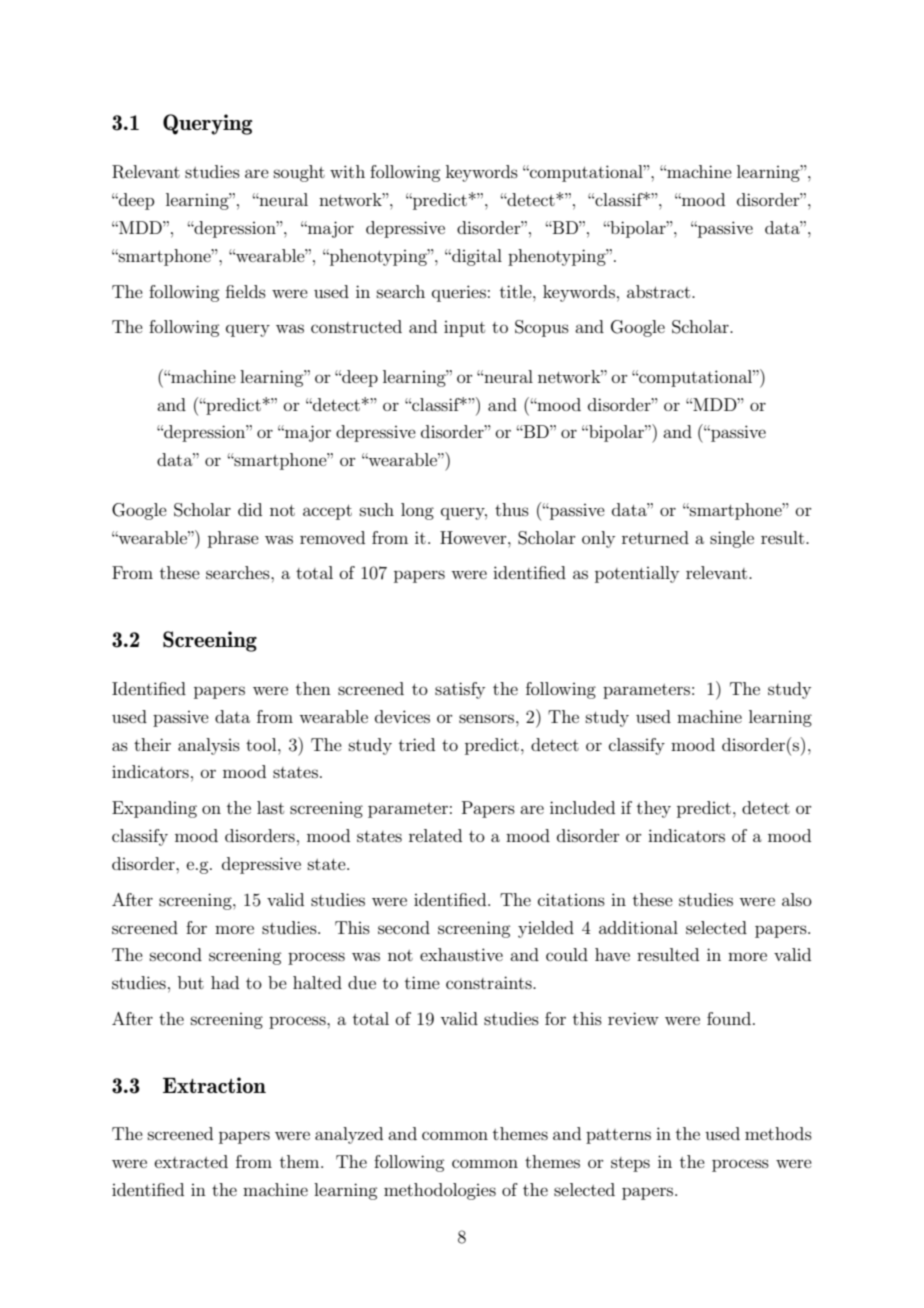  What do you see at coordinates (299, 173) in the screenshot?
I see `sought` at bounding box center [299, 173].
